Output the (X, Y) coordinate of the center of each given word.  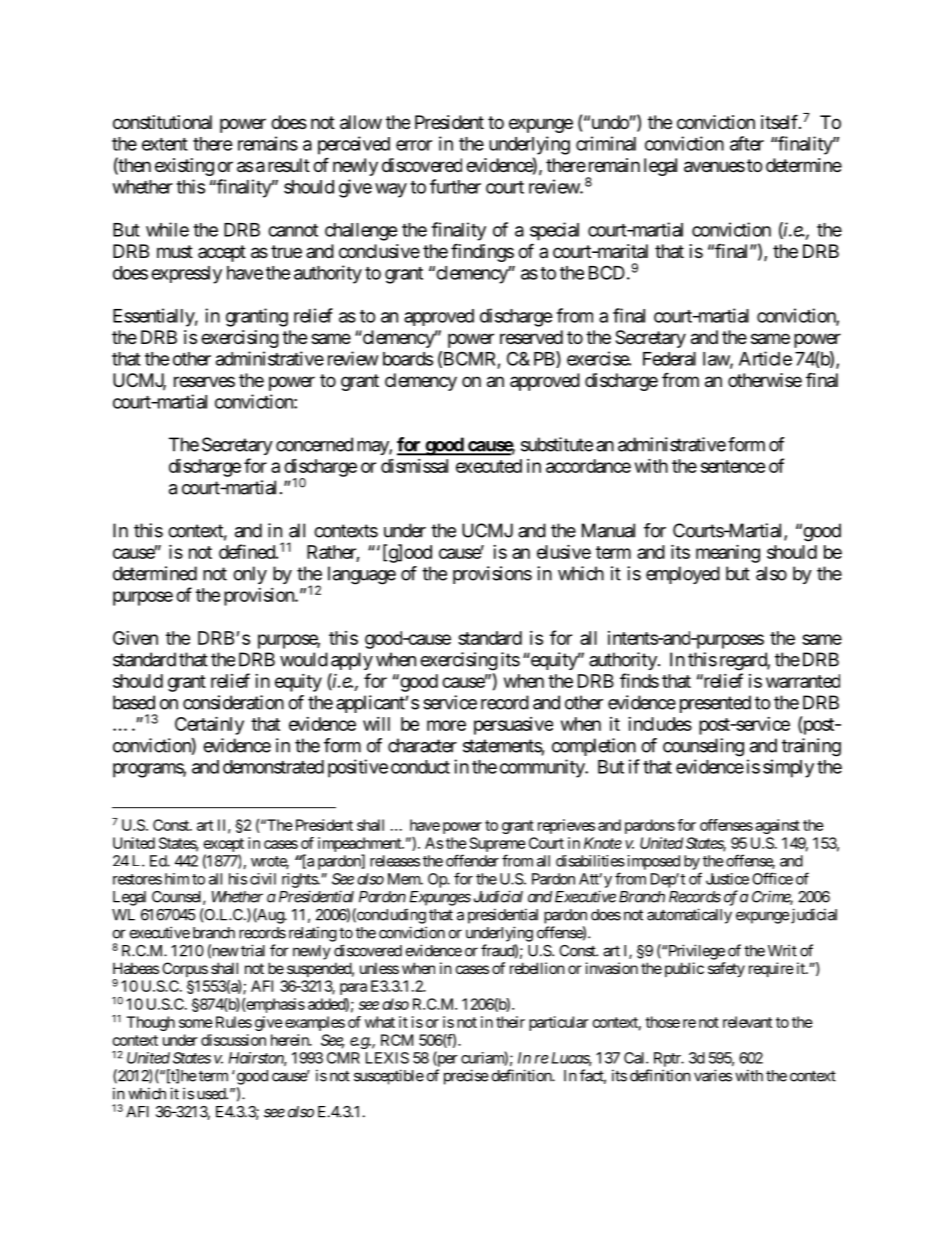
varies (713, 1075)
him (177, 879)
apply (352, 661)
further (455, 186)
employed (683, 575)
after (747, 143)
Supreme (498, 846)
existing (184, 167)
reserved (531, 337)
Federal (669, 359)
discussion (233, 1040)
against (777, 826)
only (250, 575)
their (510, 1022)
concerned (314, 444)
